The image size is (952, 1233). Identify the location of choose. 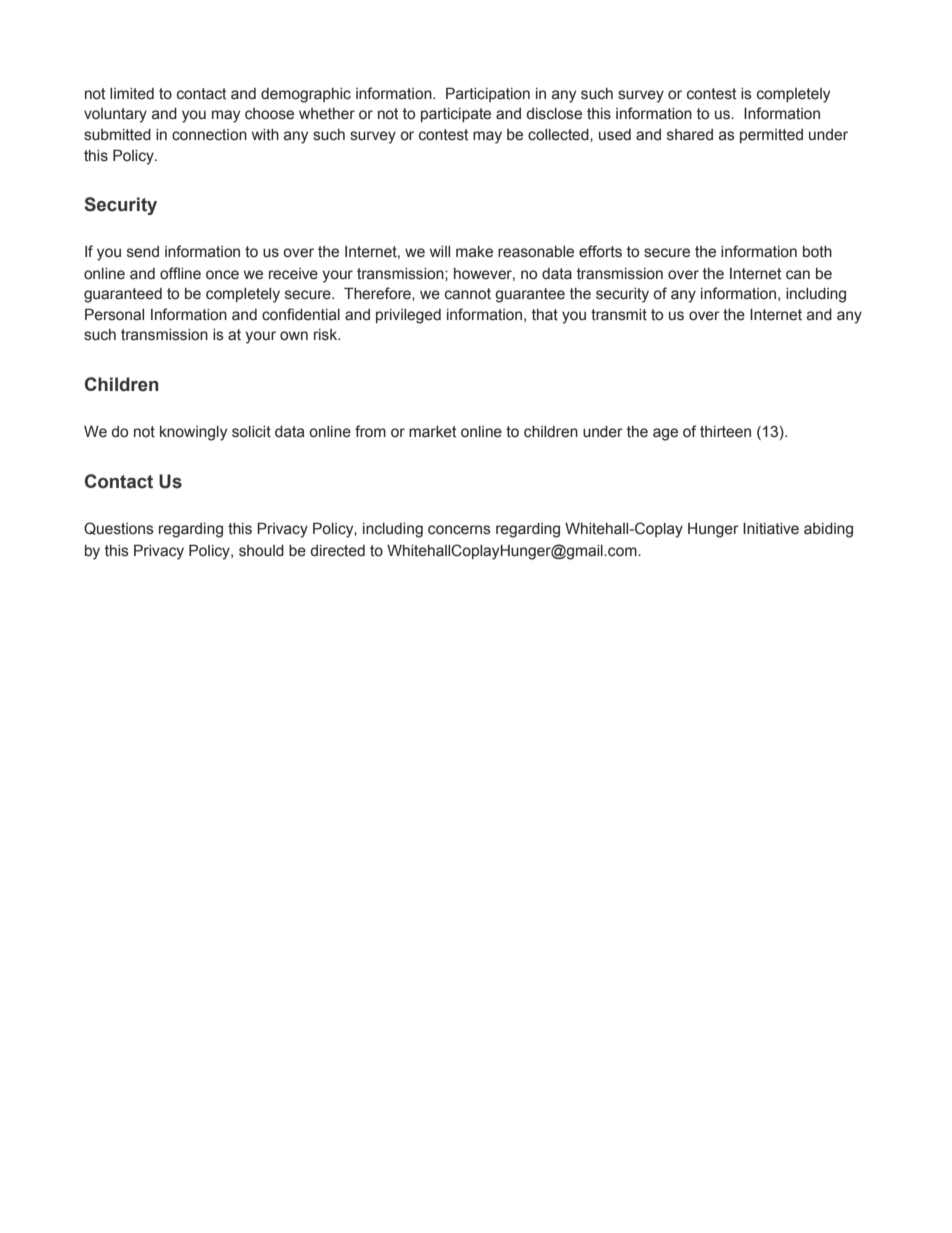
(269, 114).
